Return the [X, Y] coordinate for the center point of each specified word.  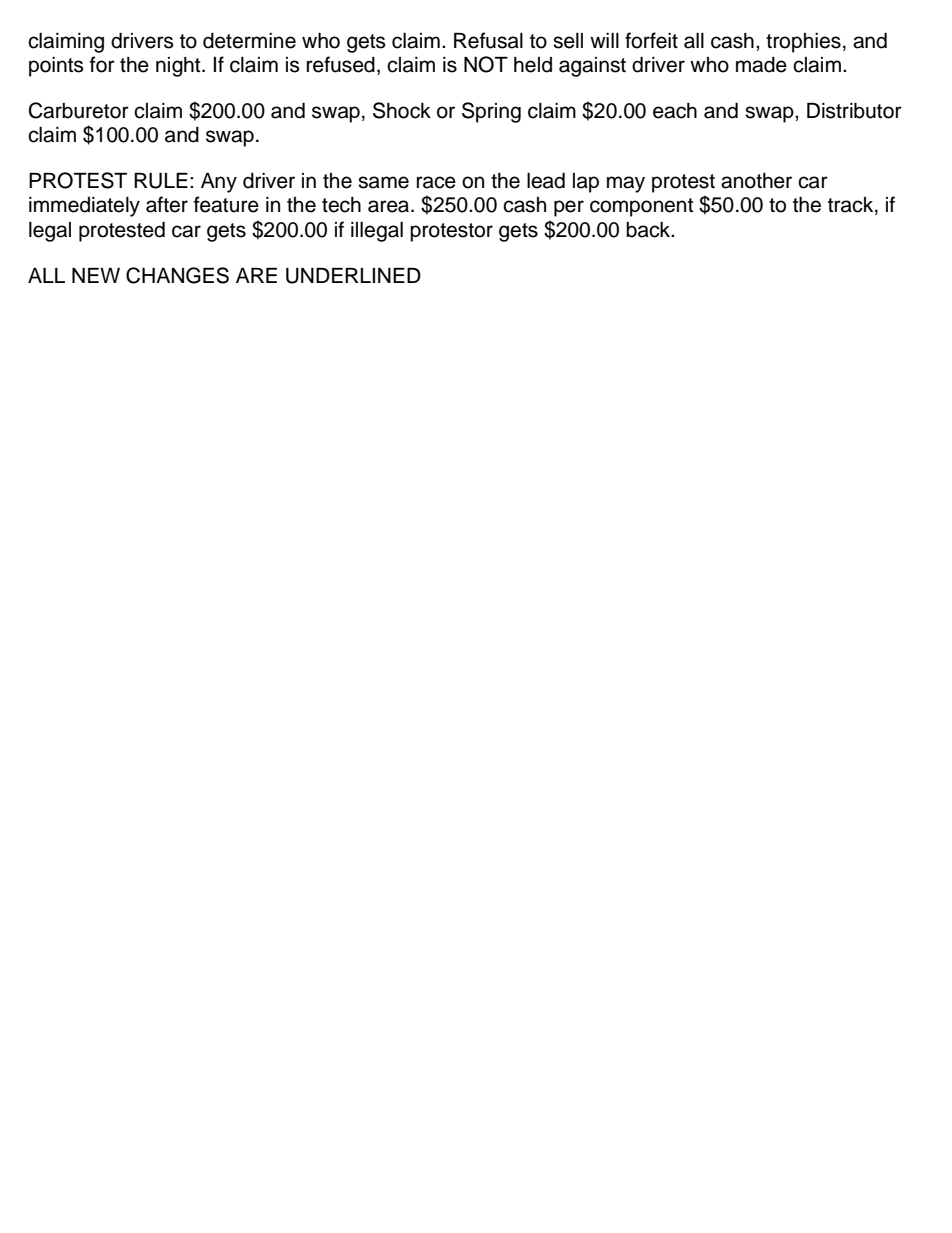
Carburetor [79, 110]
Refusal [488, 40]
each [675, 111]
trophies [803, 43]
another [756, 181]
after [167, 204]
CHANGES [177, 275]
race [436, 182]
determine [249, 41]
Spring [491, 112]
